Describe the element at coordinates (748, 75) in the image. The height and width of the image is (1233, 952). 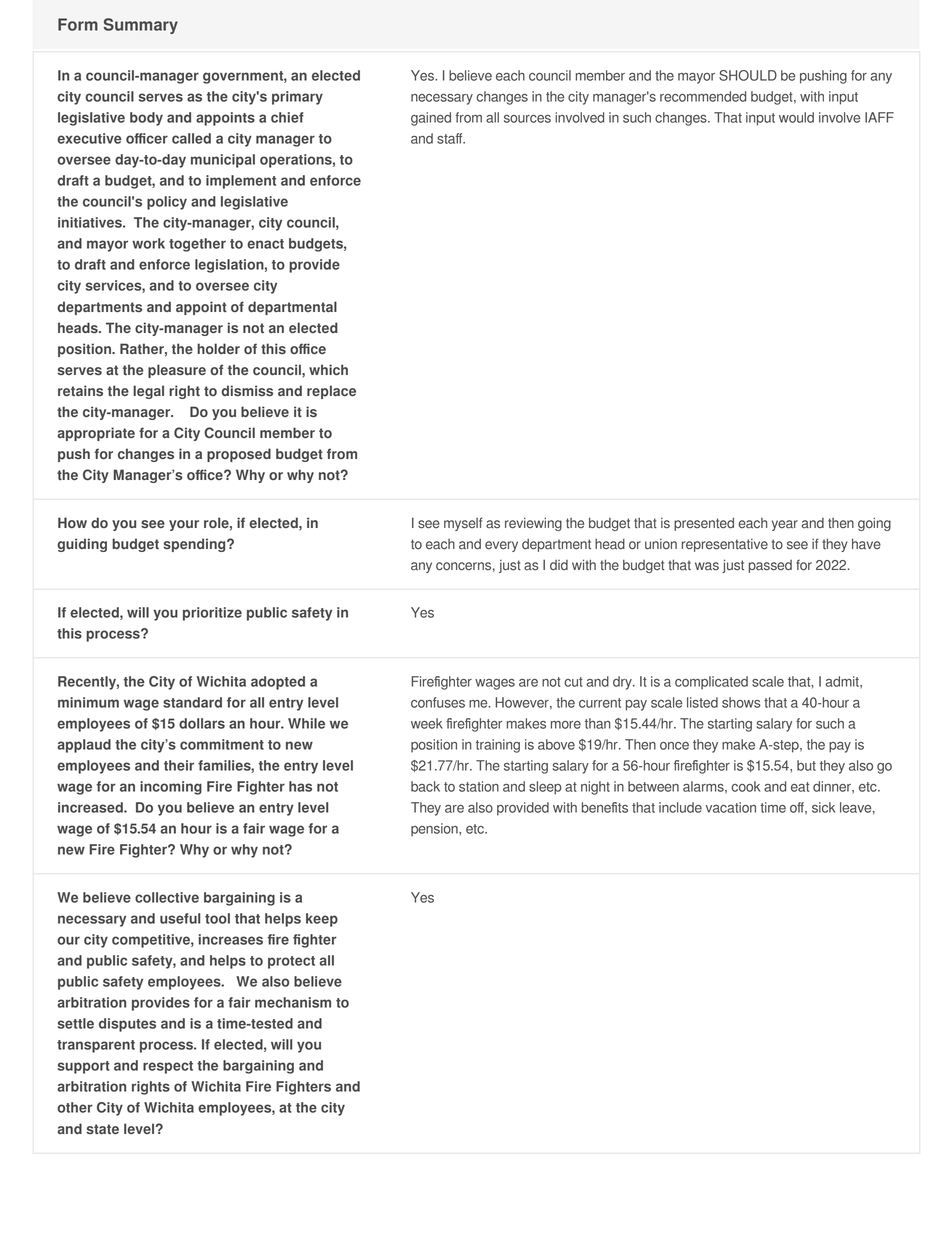
I see `SHOULD` at that location.
